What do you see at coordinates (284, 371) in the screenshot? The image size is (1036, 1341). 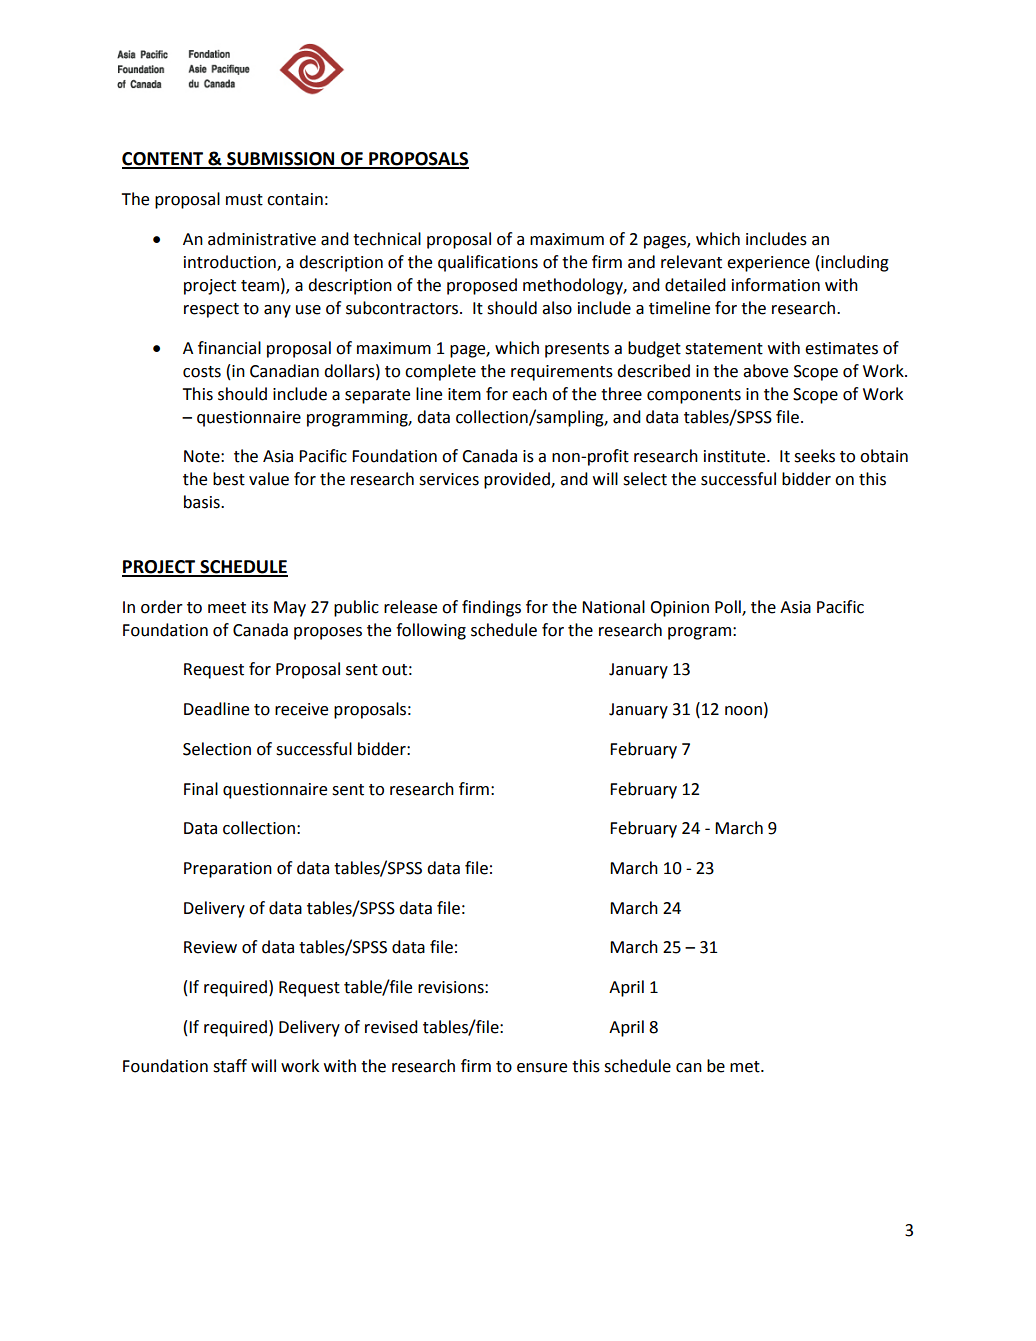 I see `Canadian` at bounding box center [284, 371].
